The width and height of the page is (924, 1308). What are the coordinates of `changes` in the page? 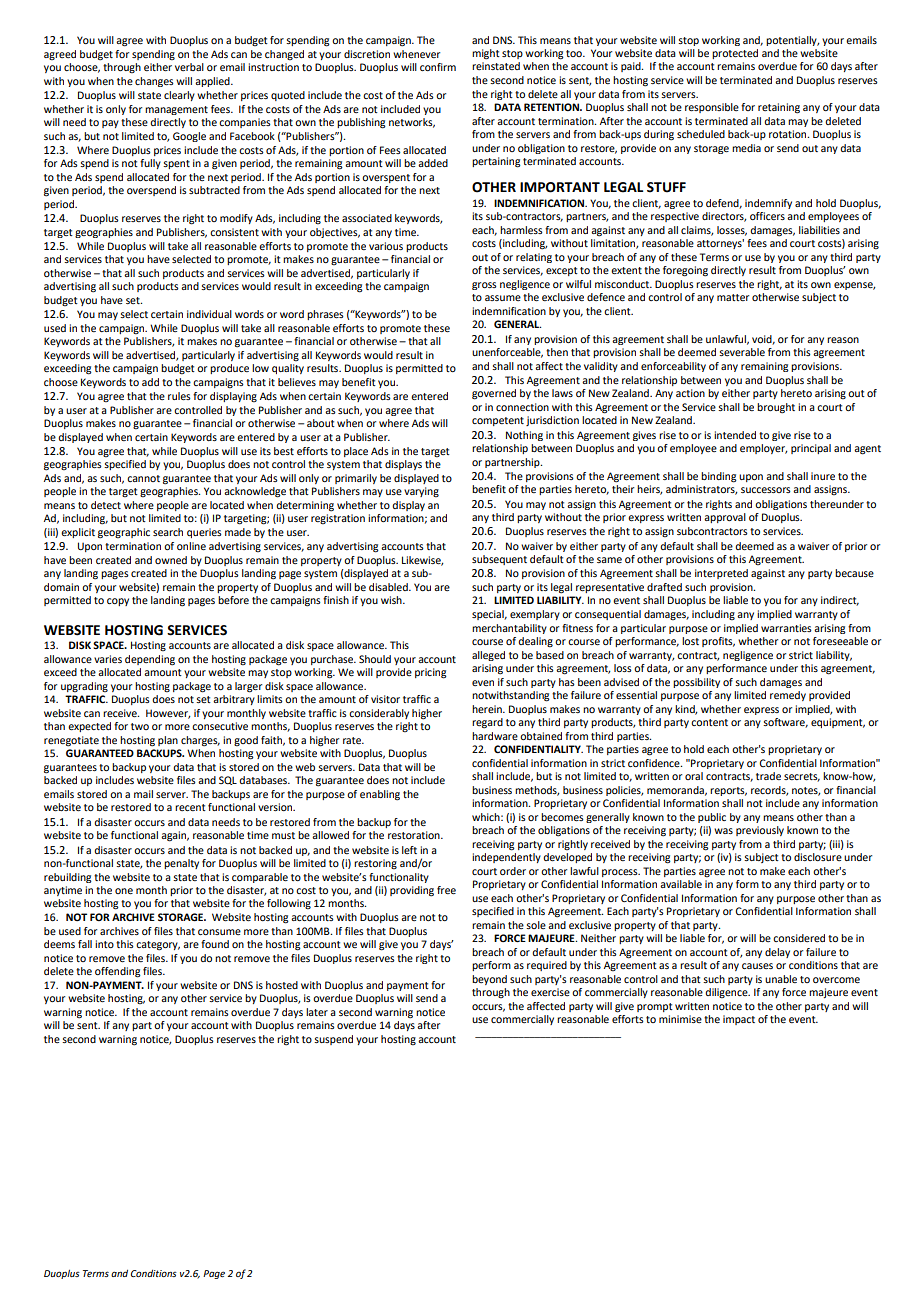 It's located at (154, 82).
